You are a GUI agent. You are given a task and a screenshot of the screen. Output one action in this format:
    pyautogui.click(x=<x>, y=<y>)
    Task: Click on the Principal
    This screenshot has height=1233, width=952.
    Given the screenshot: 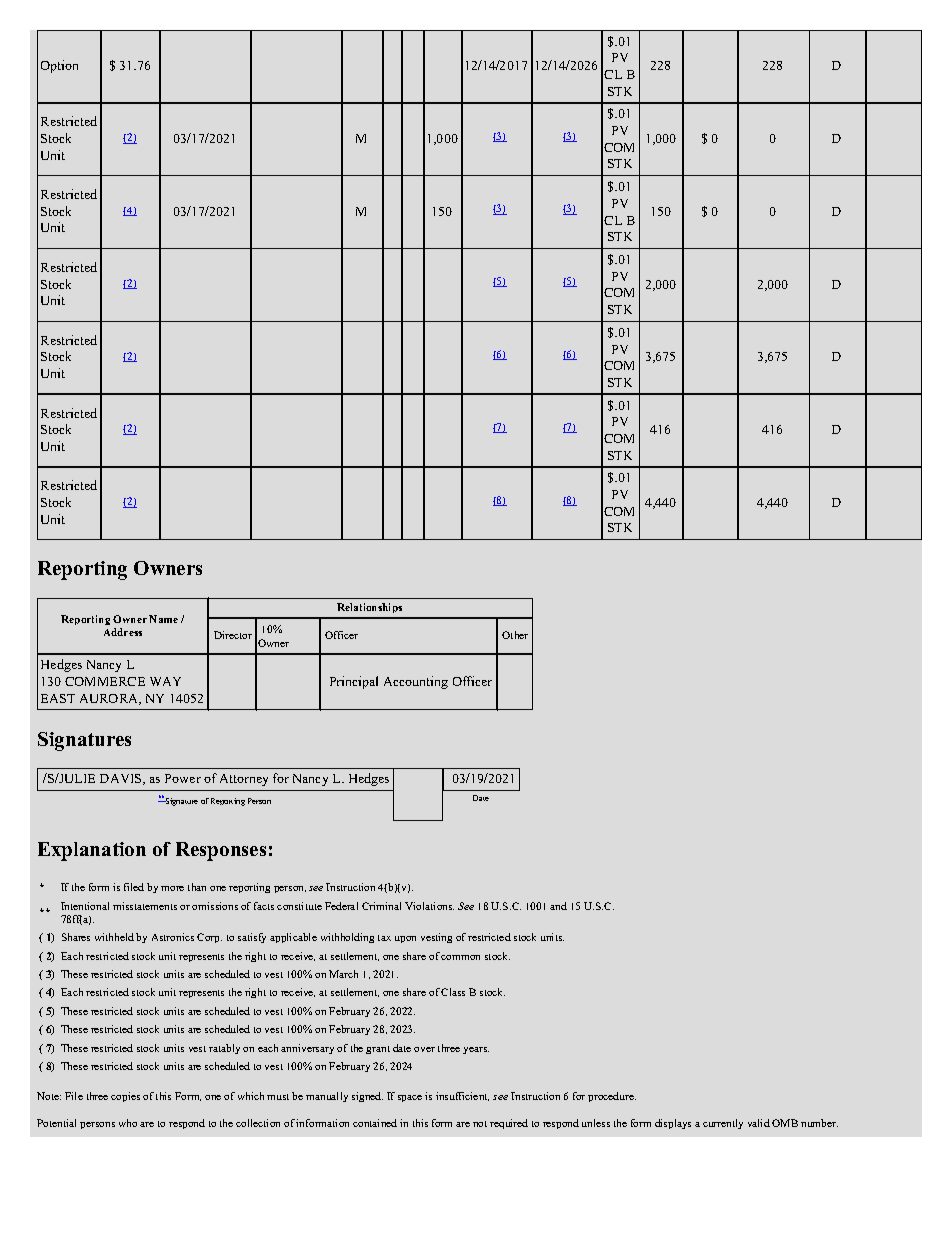 What is the action you would take?
    pyautogui.click(x=354, y=682)
